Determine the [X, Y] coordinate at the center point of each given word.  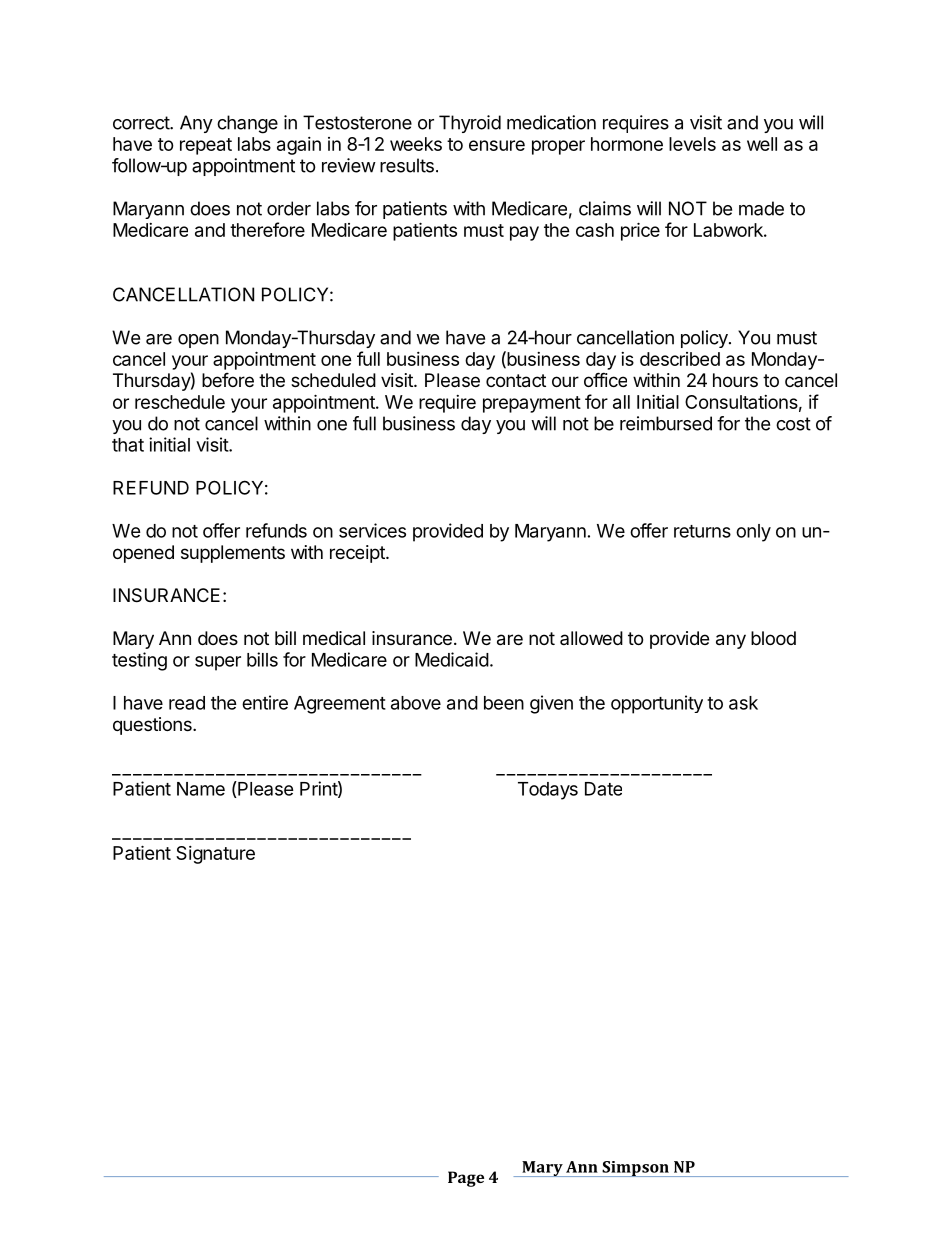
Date [603, 789]
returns [702, 531]
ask [743, 703]
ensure [497, 145]
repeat [206, 146]
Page [466, 1179]
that [128, 445]
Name [201, 789]
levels [692, 144]
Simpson [635, 1169]
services [372, 530]
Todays [548, 791]
